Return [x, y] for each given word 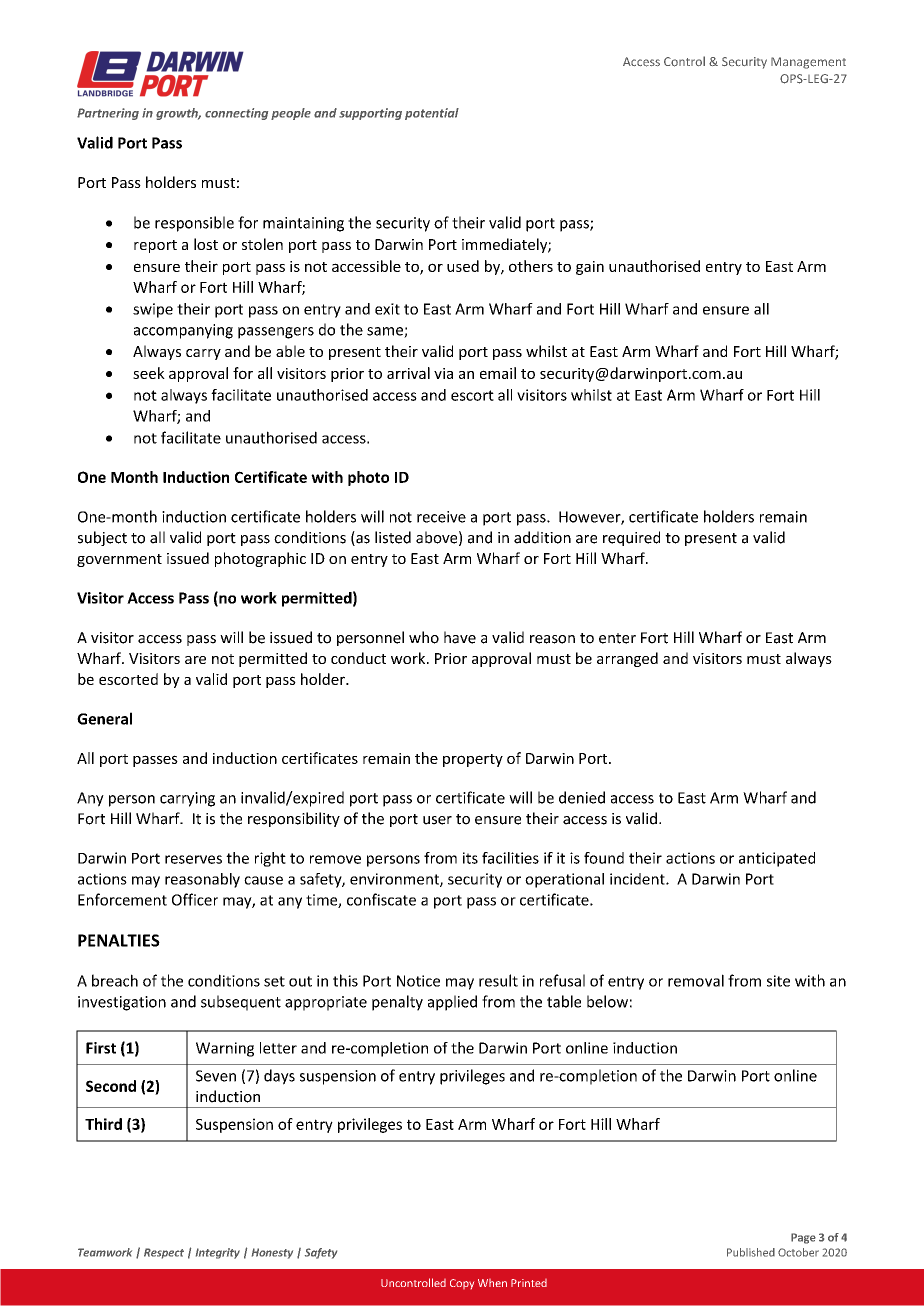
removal [696, 980]
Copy [462, 1284]
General [104, 718]
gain [590, 268]
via [443, 373]
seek [149, 373]
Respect [164, 1253]
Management [808, 63]
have [460, 637]
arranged [627, 659]
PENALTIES [119, 940]
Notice [418, 981]
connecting [236, 114]
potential [432, 114]
